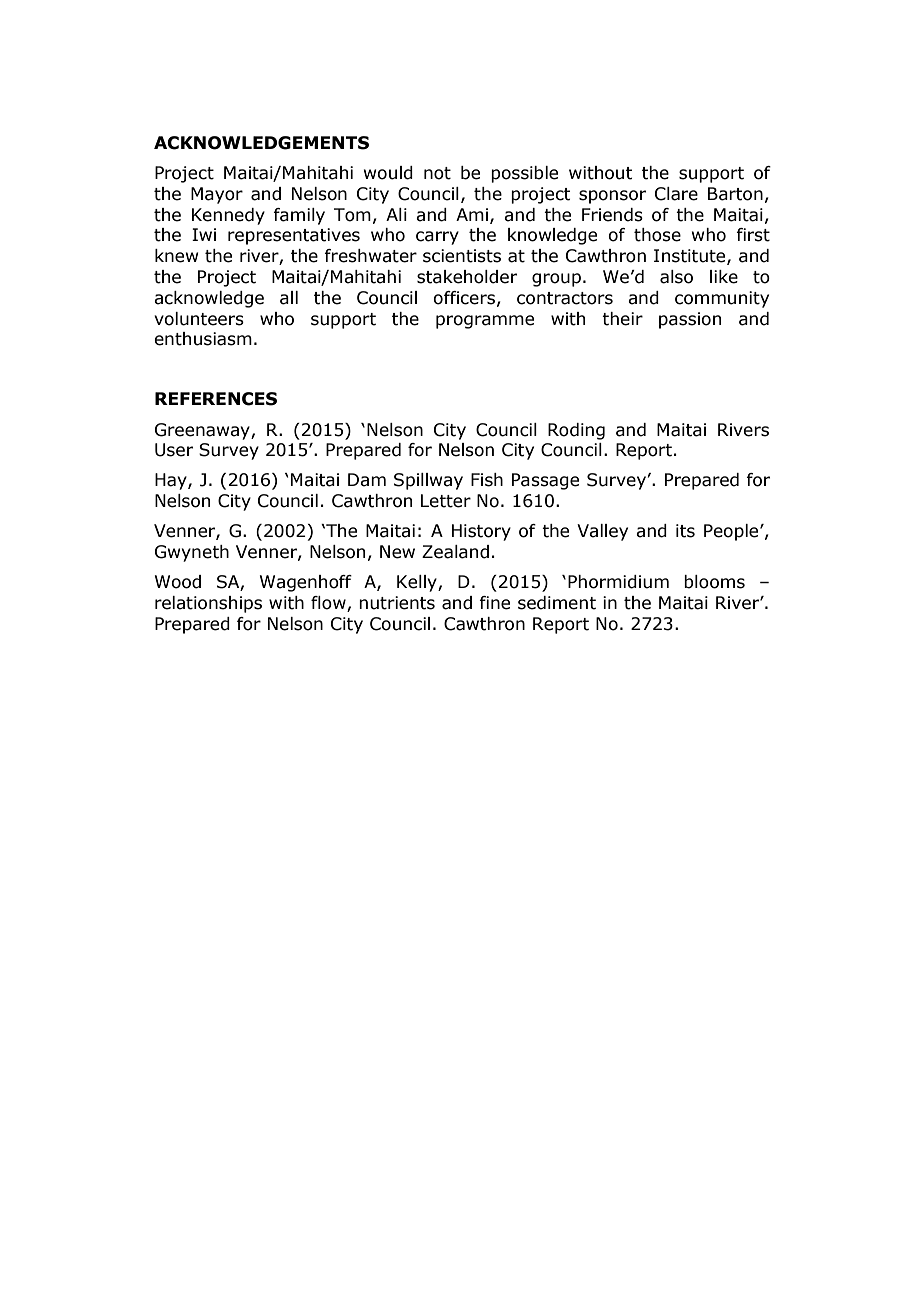  Describe the element at coordinates (446, 501) in the screenshot. I see `Letter` at that location.
